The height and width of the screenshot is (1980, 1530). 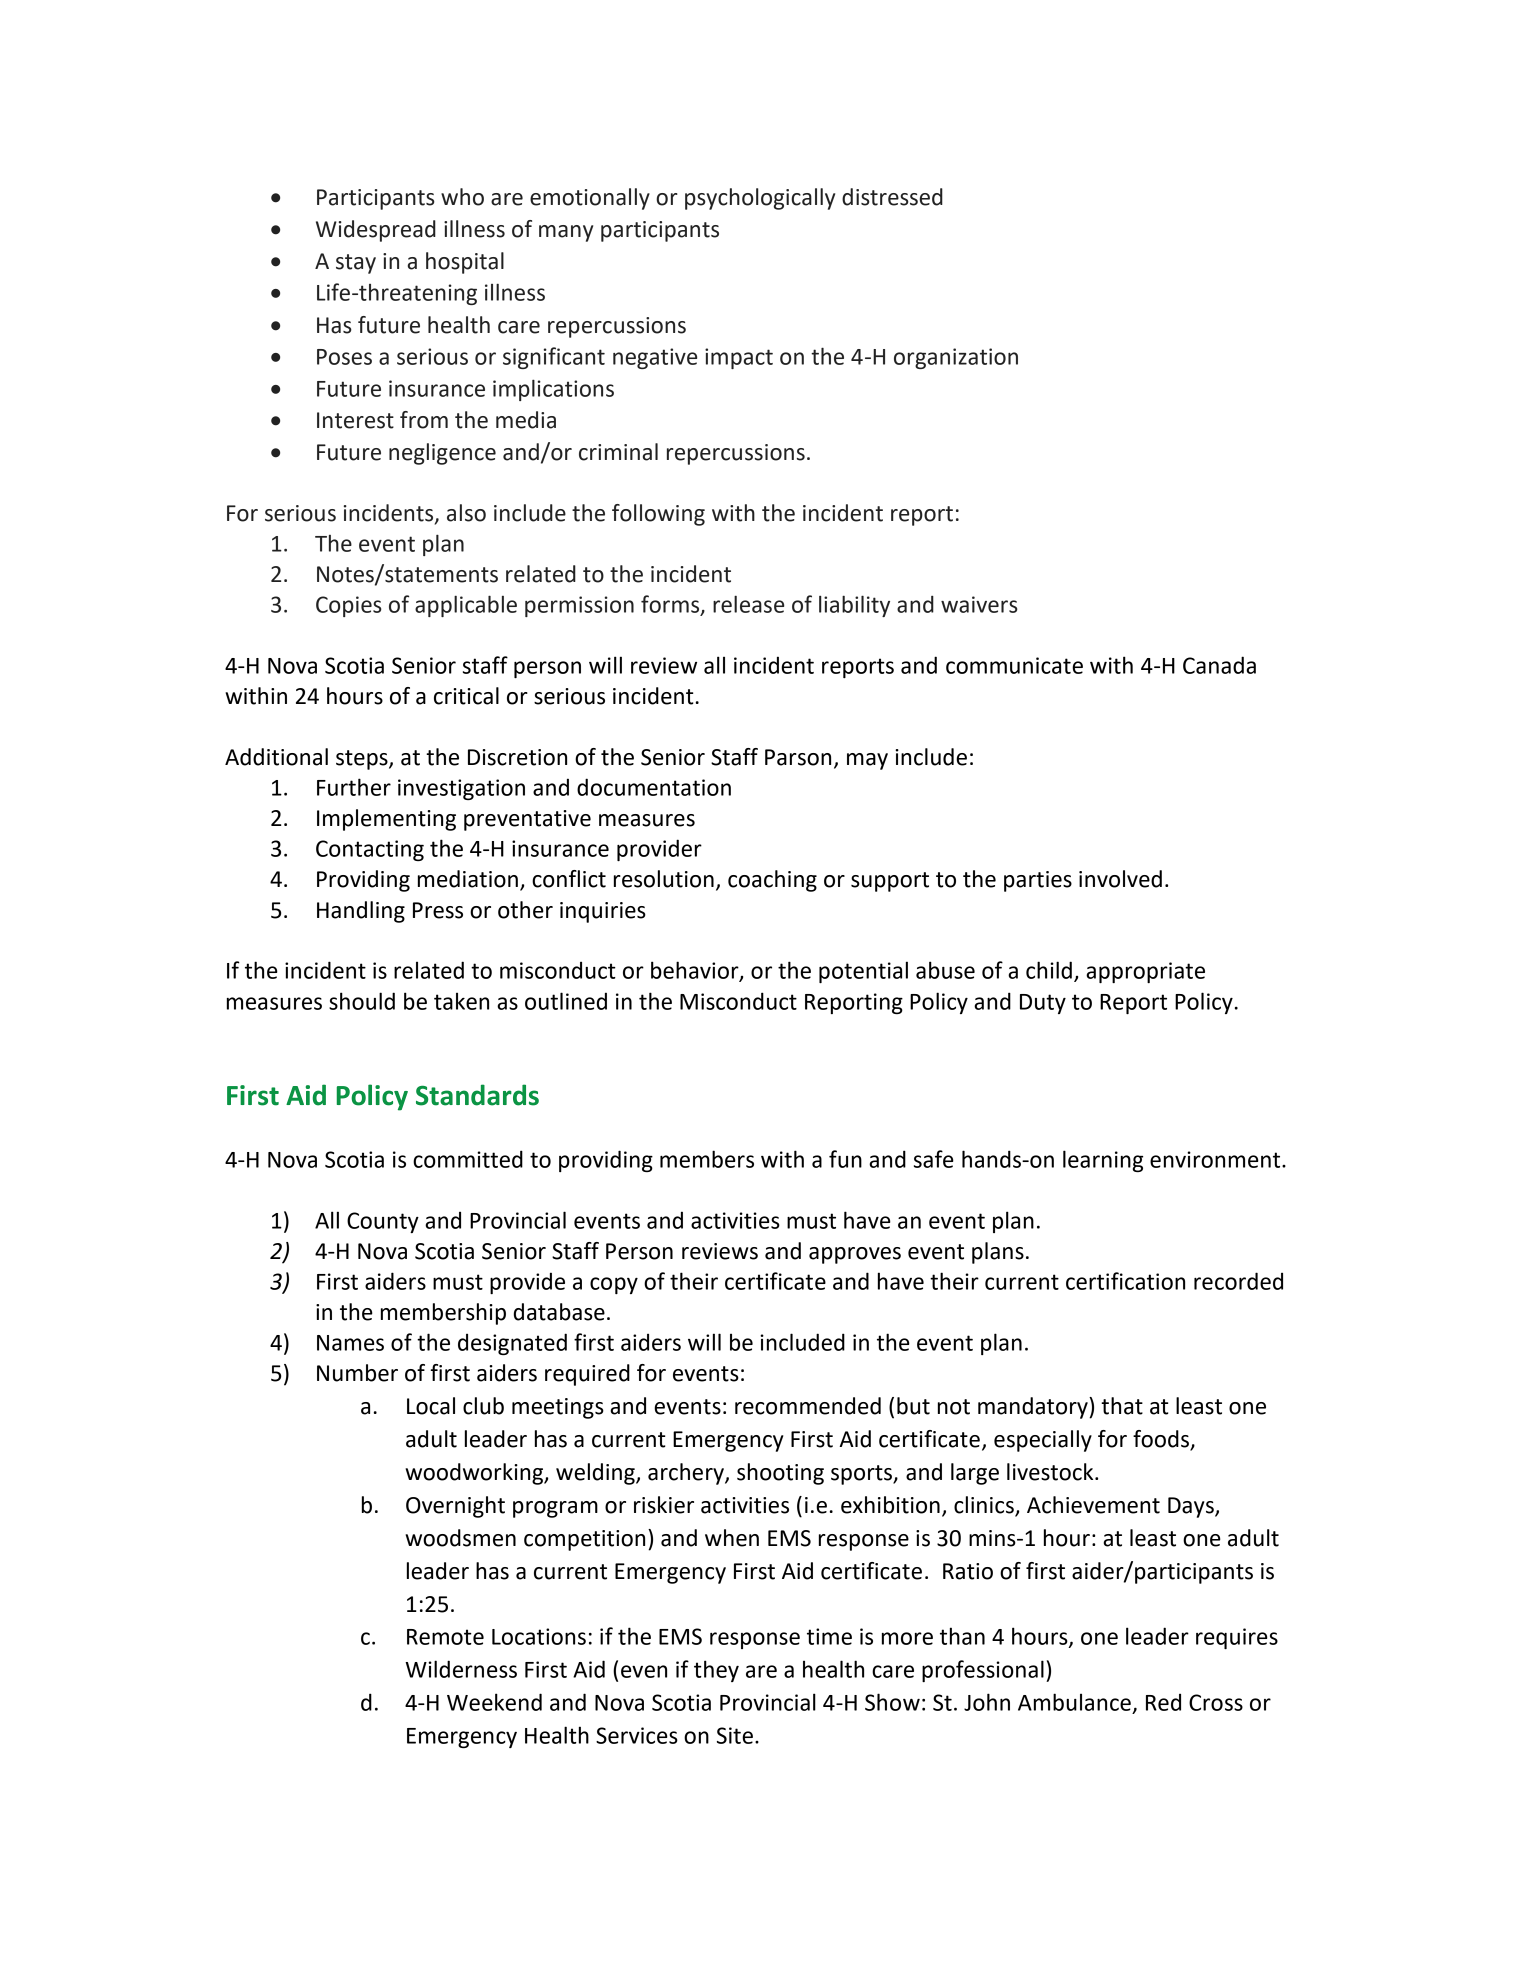 I want to click on should, so click(x=362, y=1001).
